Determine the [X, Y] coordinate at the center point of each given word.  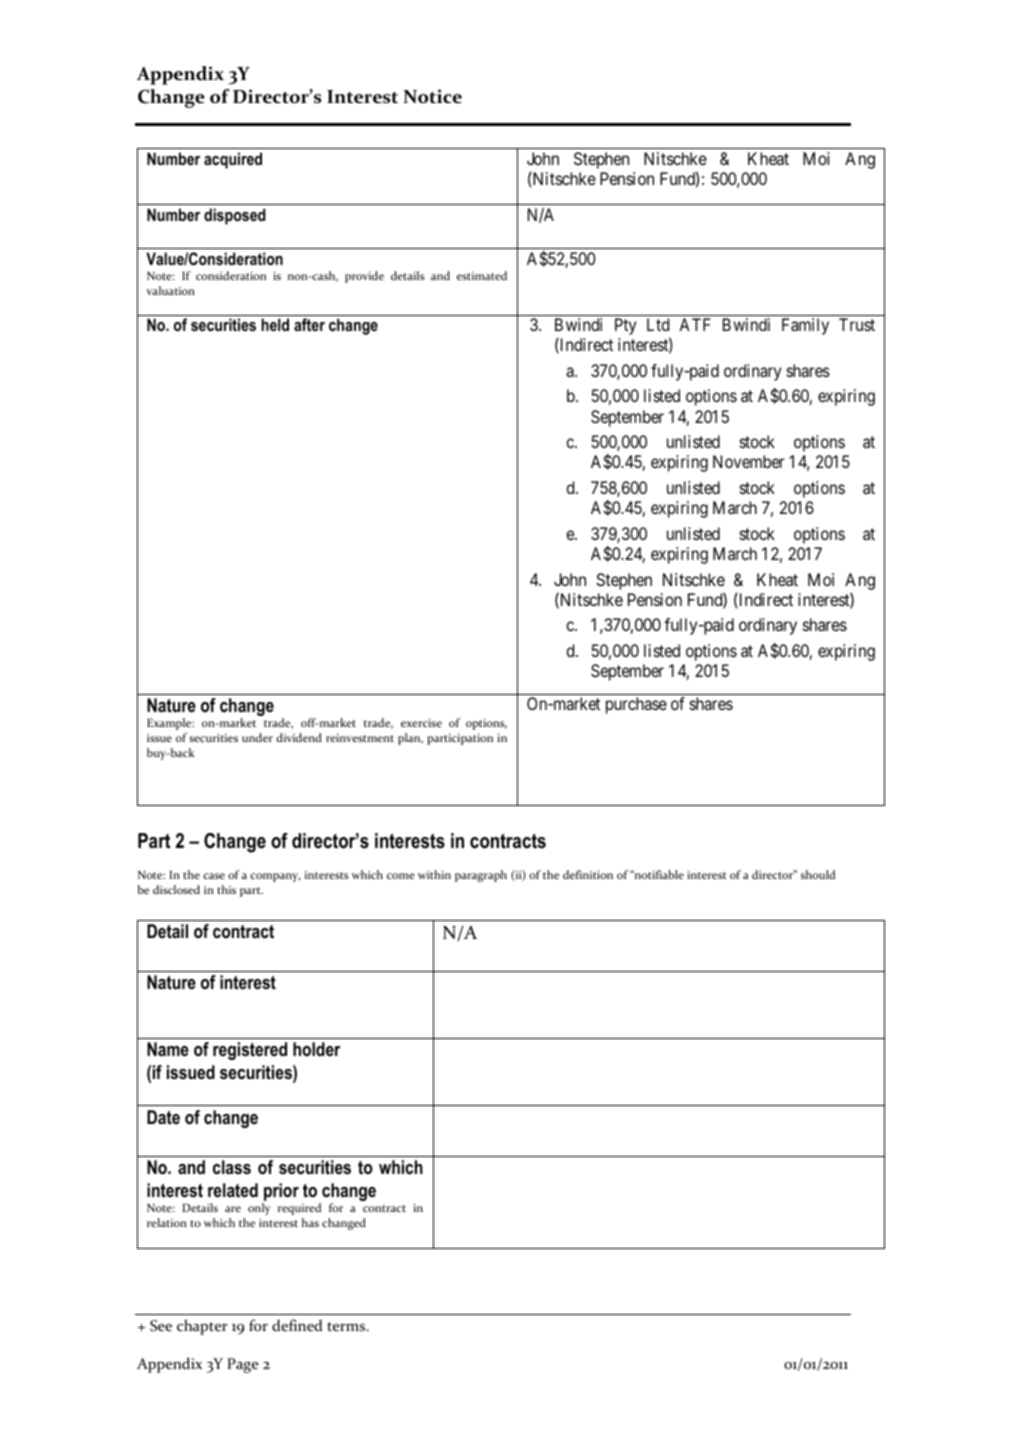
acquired [233, 160]
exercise [421, 723]
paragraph [481, 876]
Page [243, 1365]
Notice [432, 96]
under [257, 737]
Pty [625, 326]
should [818, 874]
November [748, 461]
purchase [636, 705]
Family [805, 326]
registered [250, 1051]
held [275, 324]
